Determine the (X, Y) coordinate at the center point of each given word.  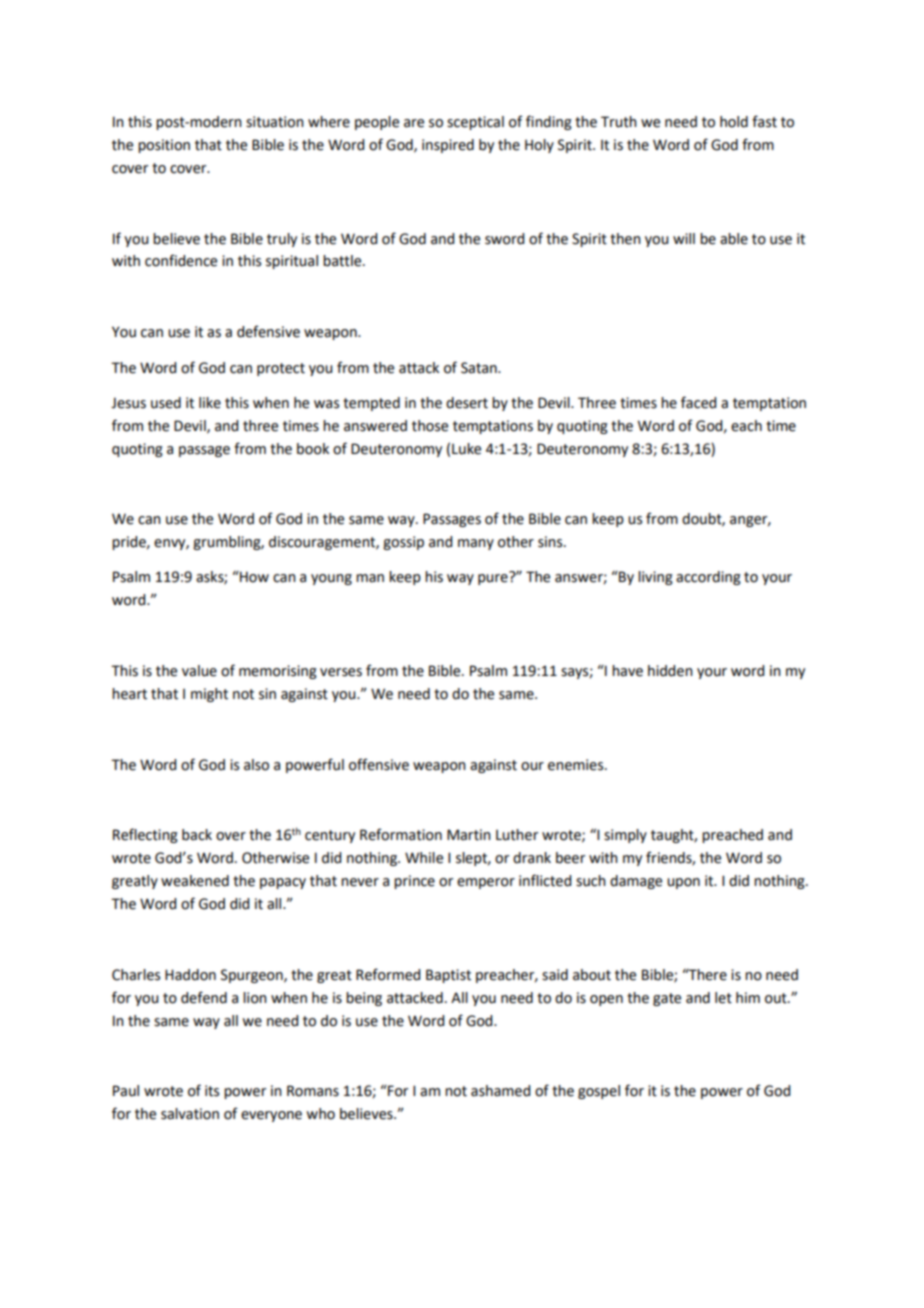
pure (494, 578)
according (708, 578)
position (164, 146)
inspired (448, 146)
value (199, 671)
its (212, 1091)
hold (734, 122)
